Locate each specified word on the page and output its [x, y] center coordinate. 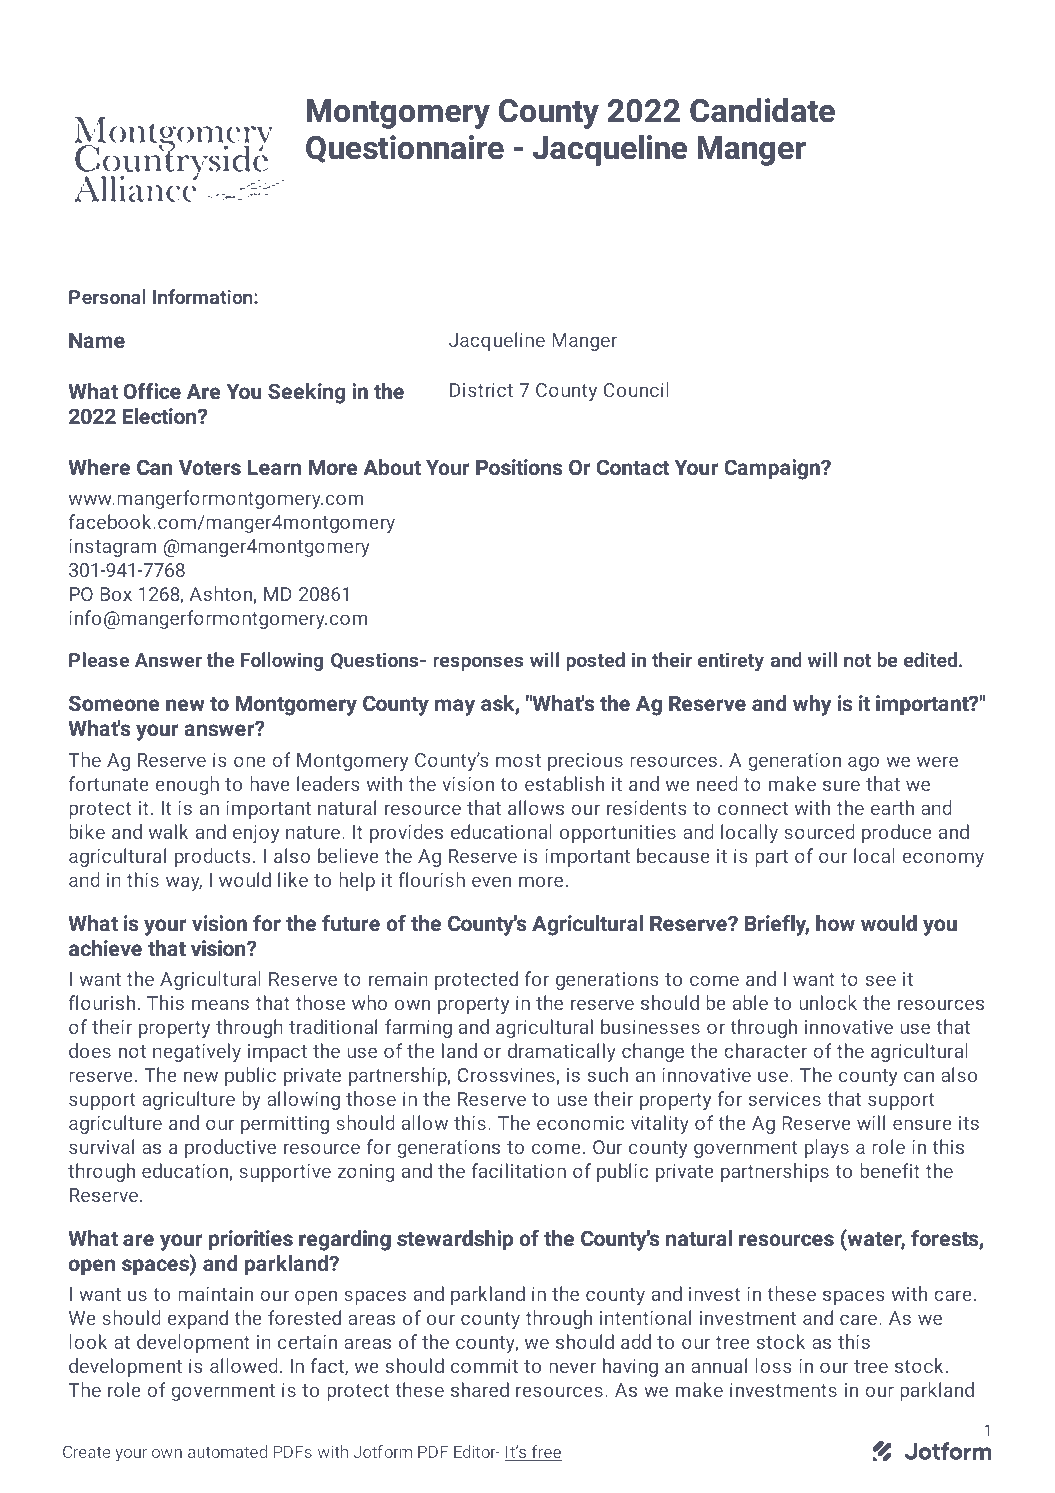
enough [187, 785]
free [545, 1453]
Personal [107, 296]
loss [774, 1365]
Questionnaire [405, 149]
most [518, 760]
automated [227, 1451]
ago [863, 763]
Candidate [762, 110]
